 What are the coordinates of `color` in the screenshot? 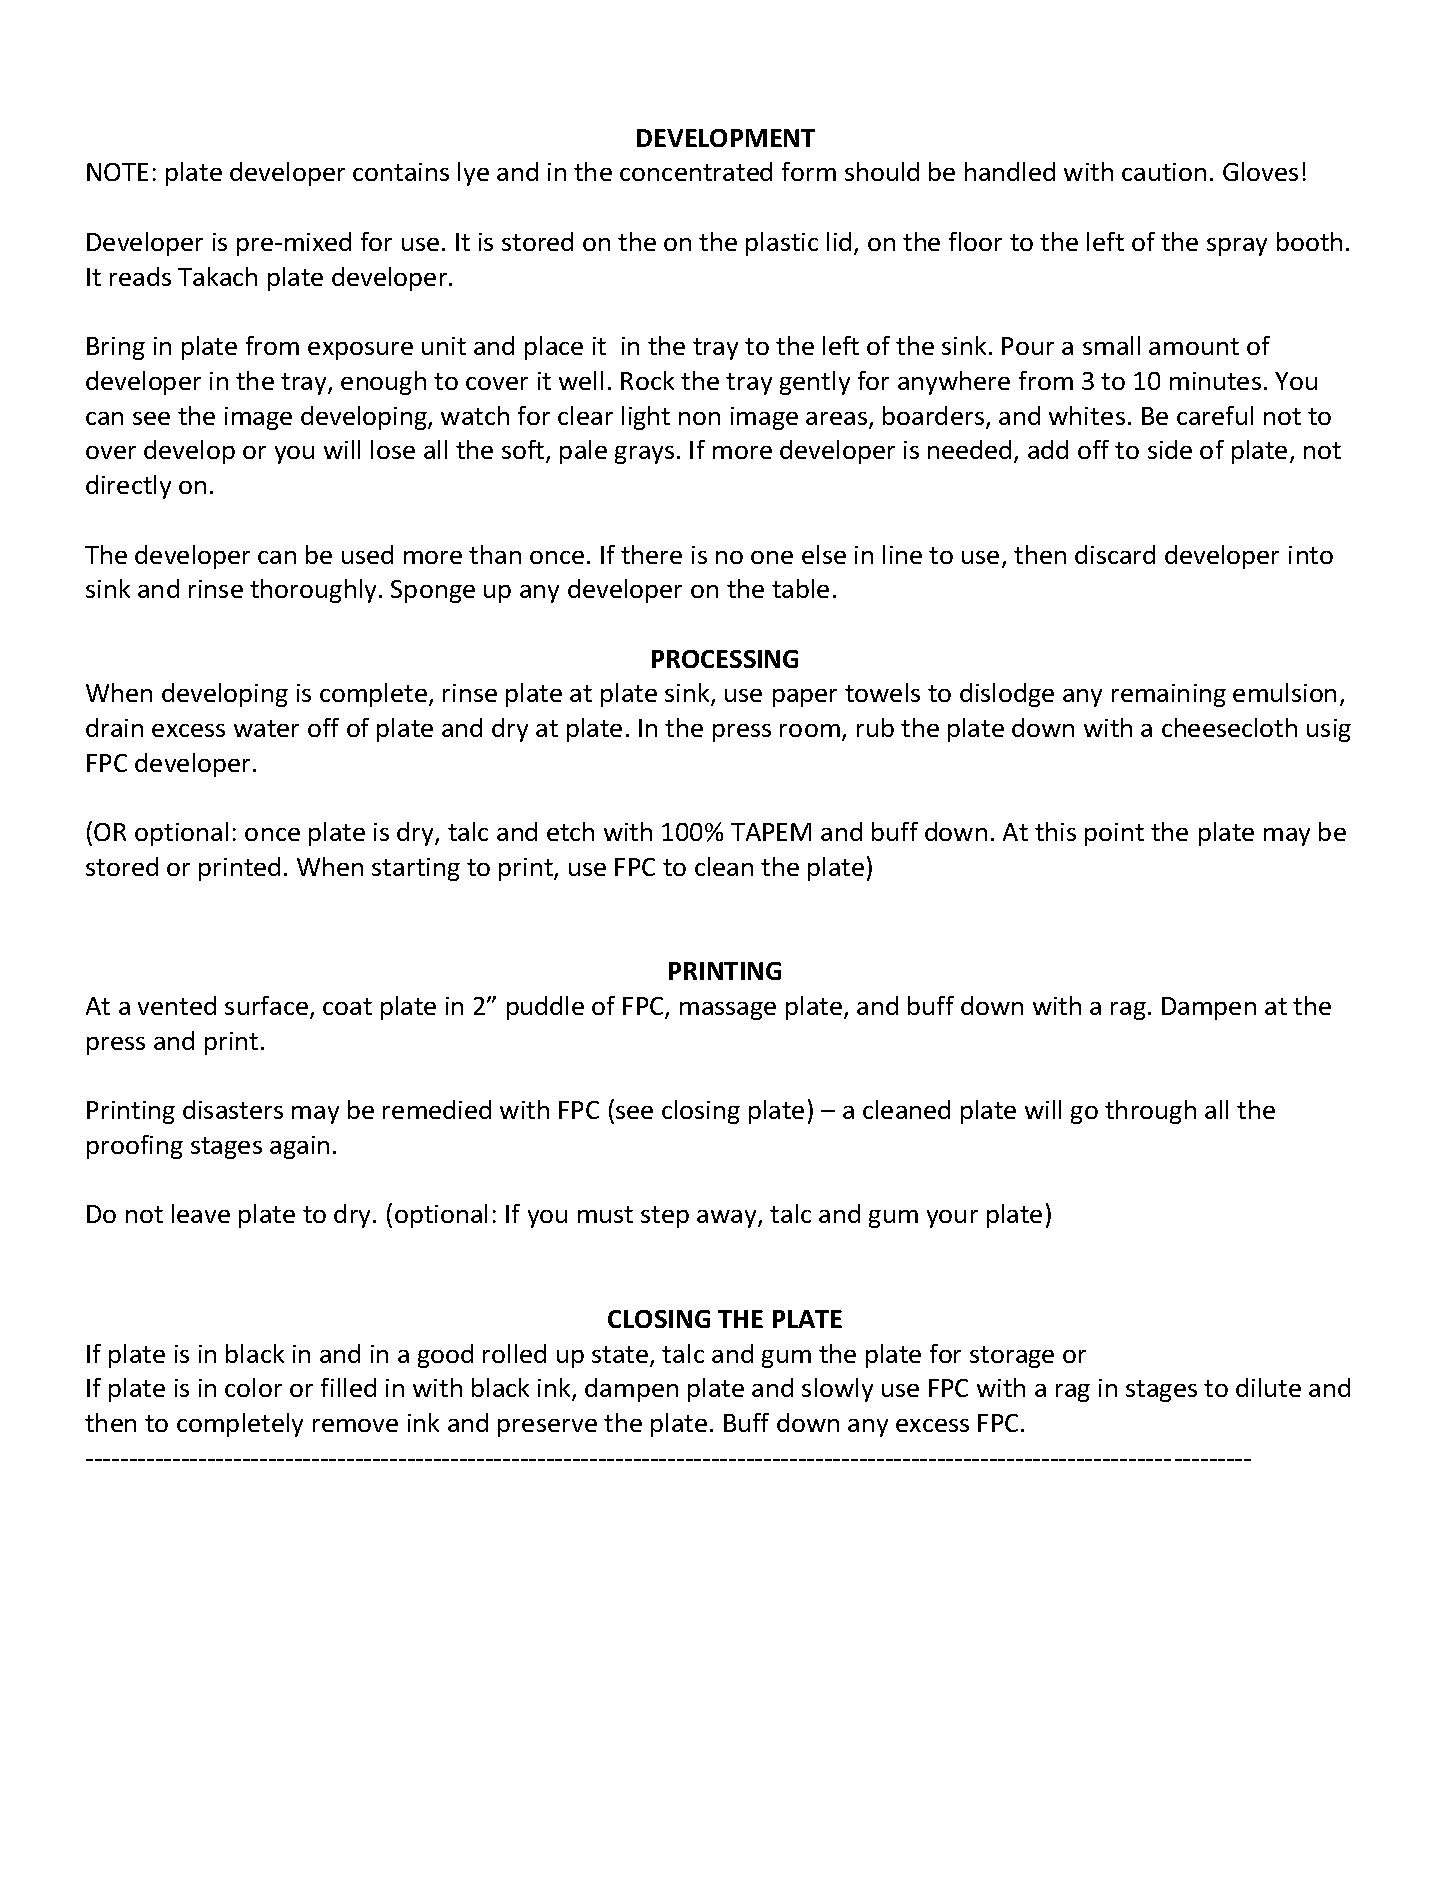 It's located at (253, 1387).
